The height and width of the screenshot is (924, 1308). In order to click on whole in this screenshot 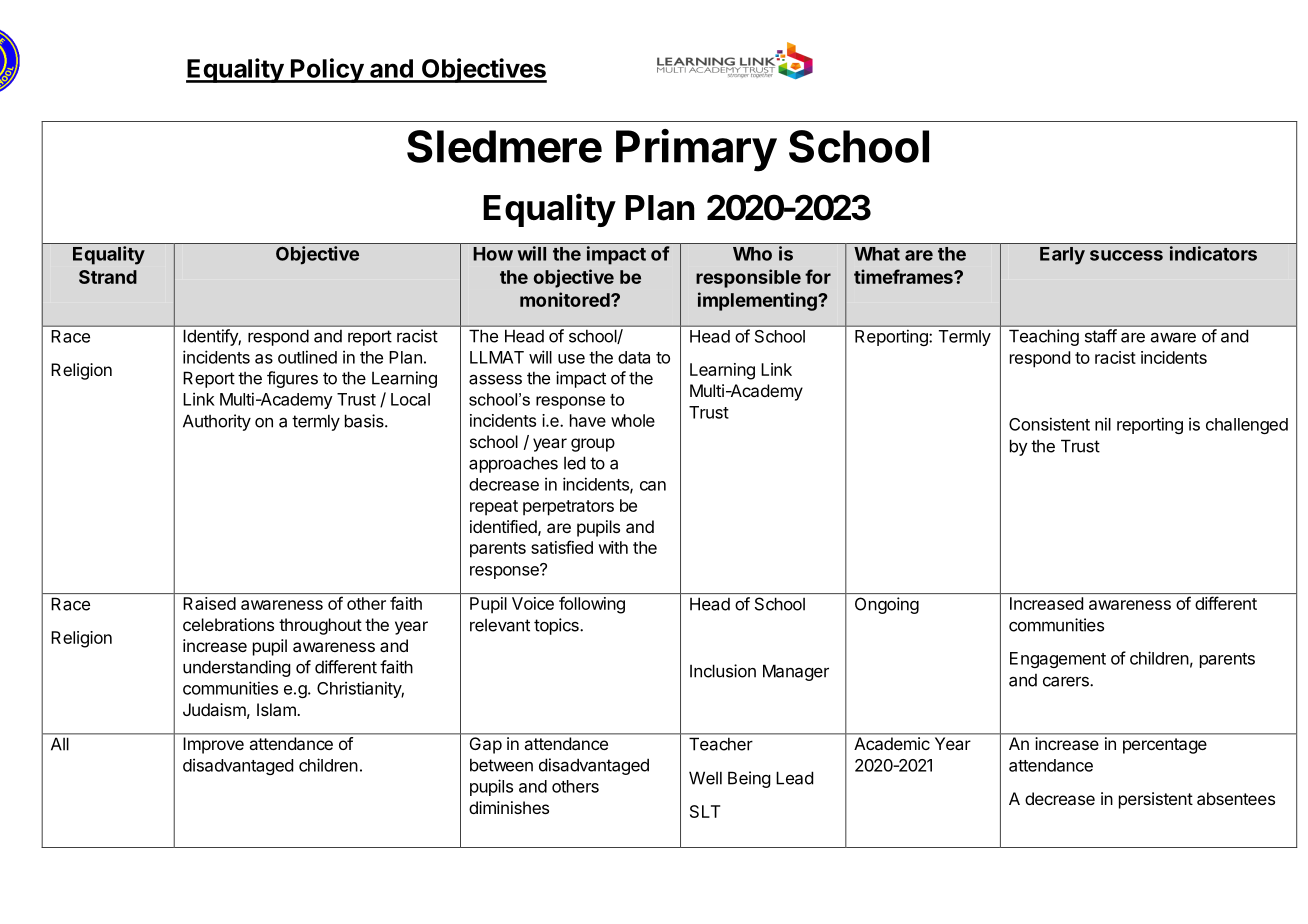, I will do `click(633, 420)`.
